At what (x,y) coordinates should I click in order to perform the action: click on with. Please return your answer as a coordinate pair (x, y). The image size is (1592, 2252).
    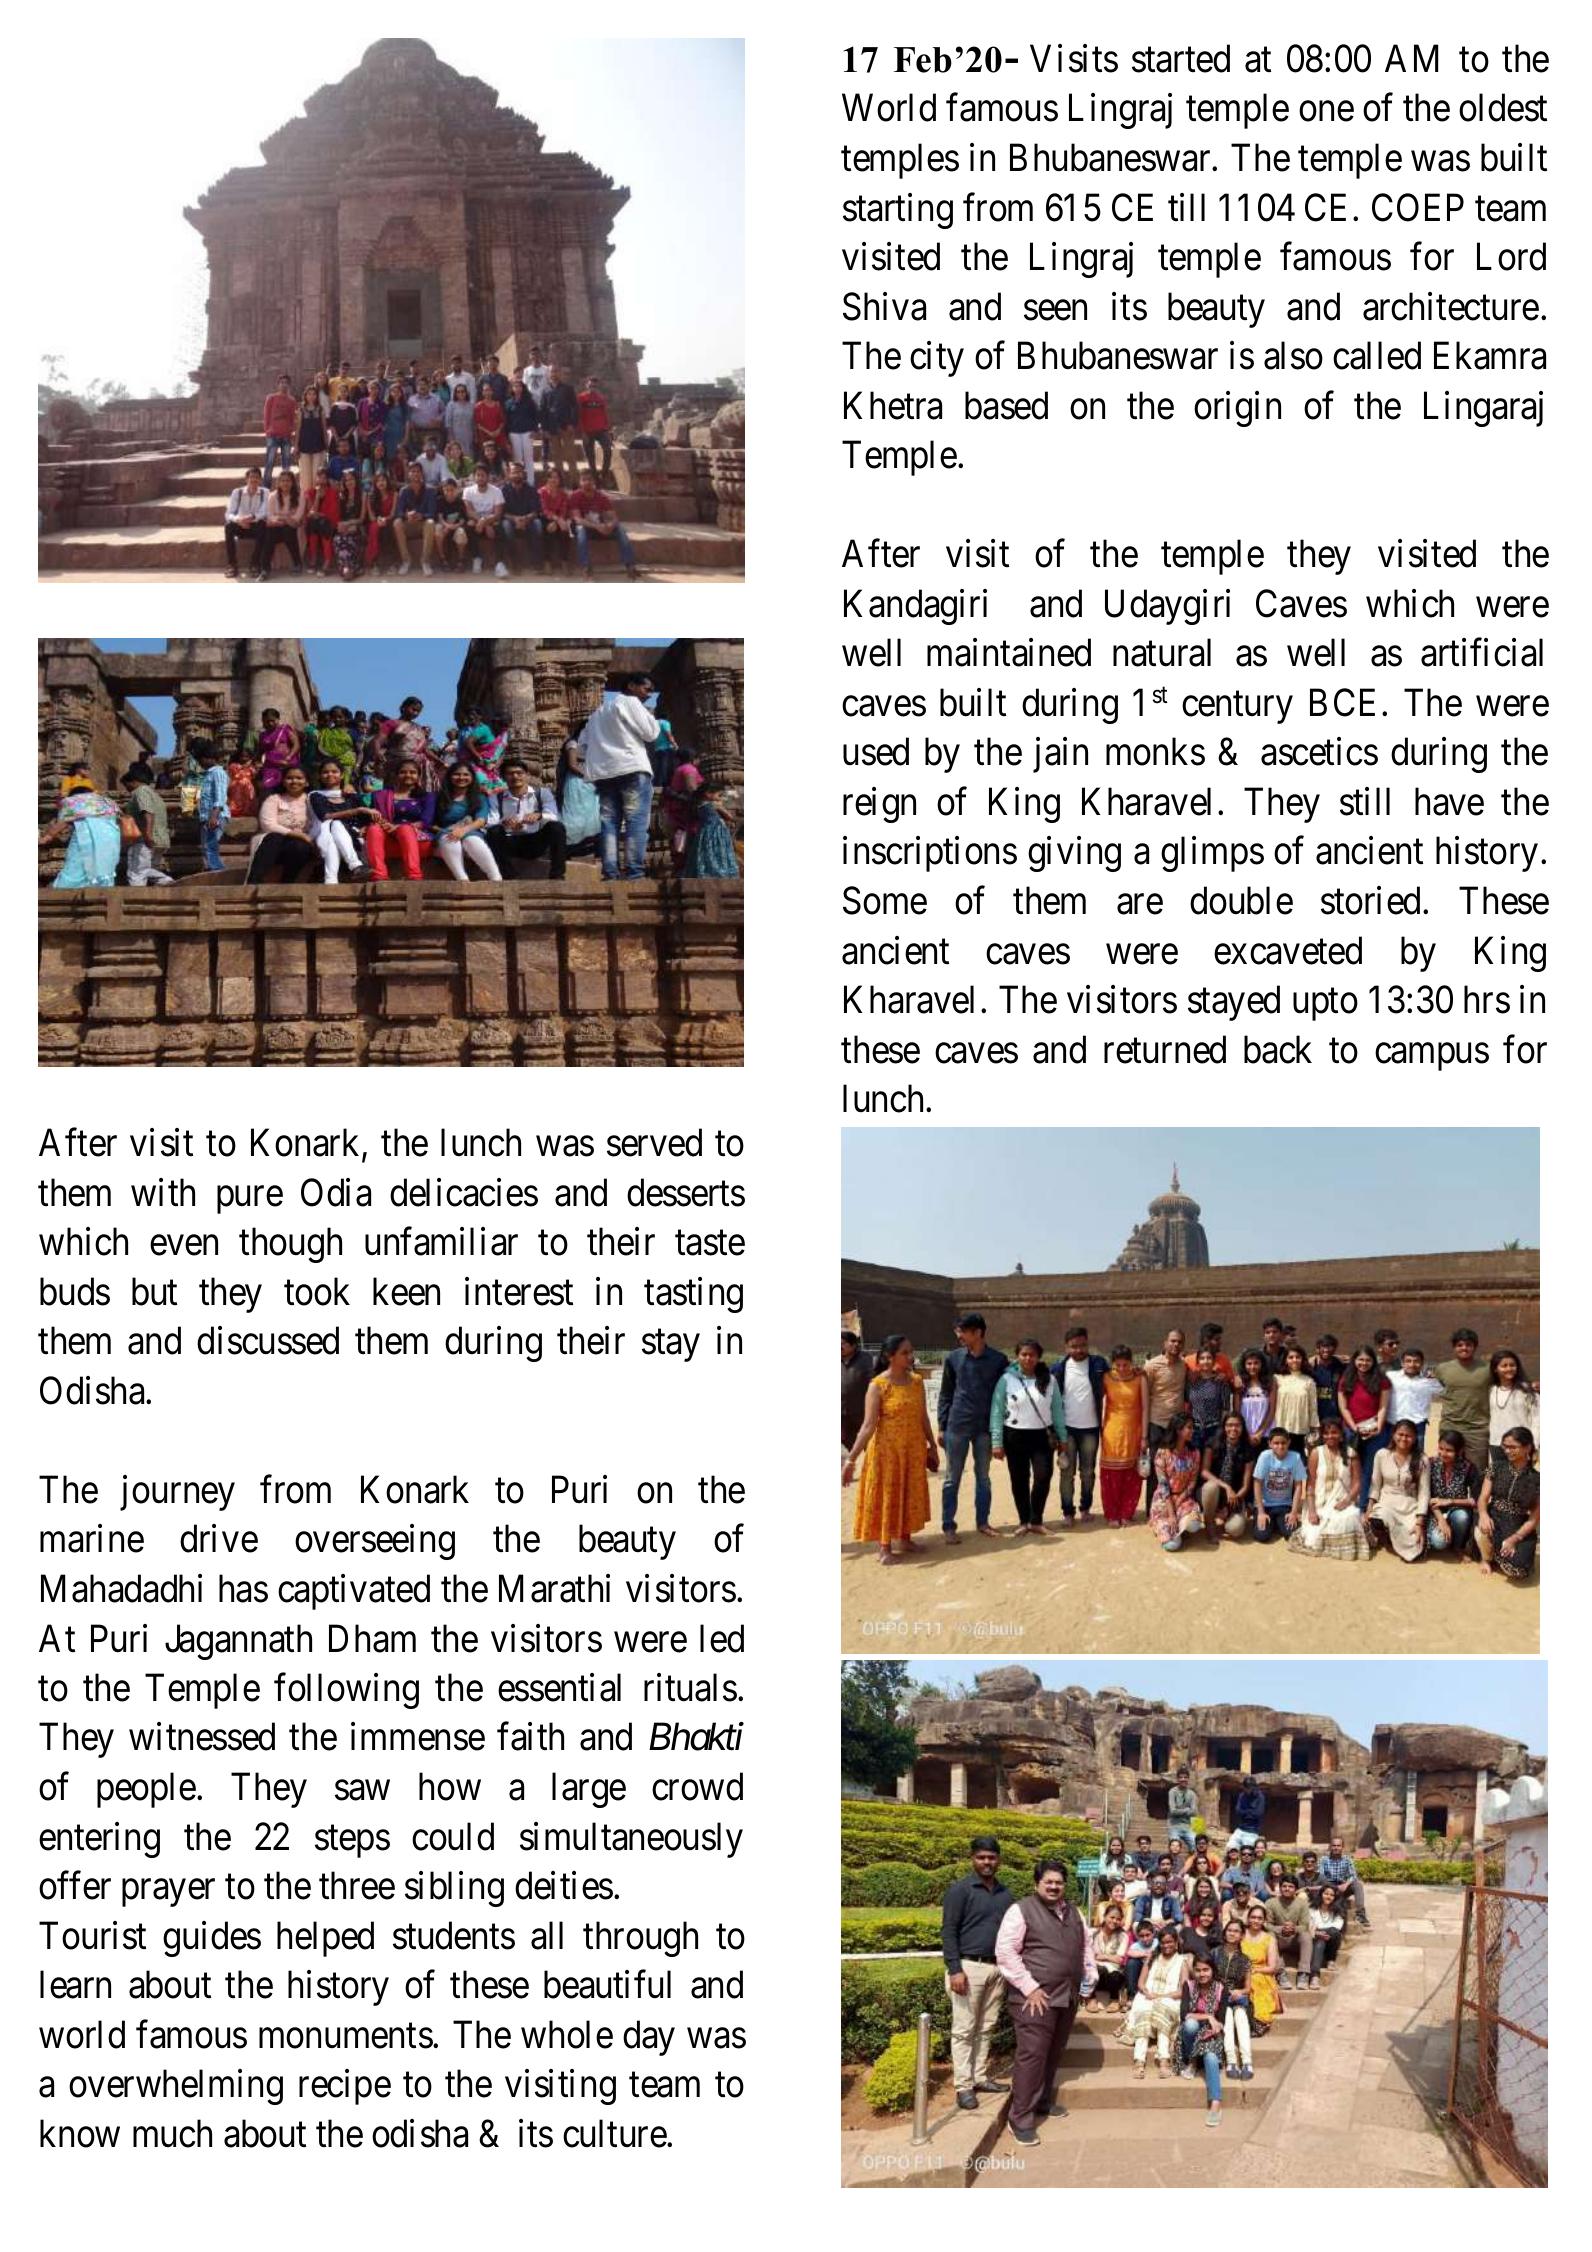
    Looking at the image, I should click on (163, 1192).
